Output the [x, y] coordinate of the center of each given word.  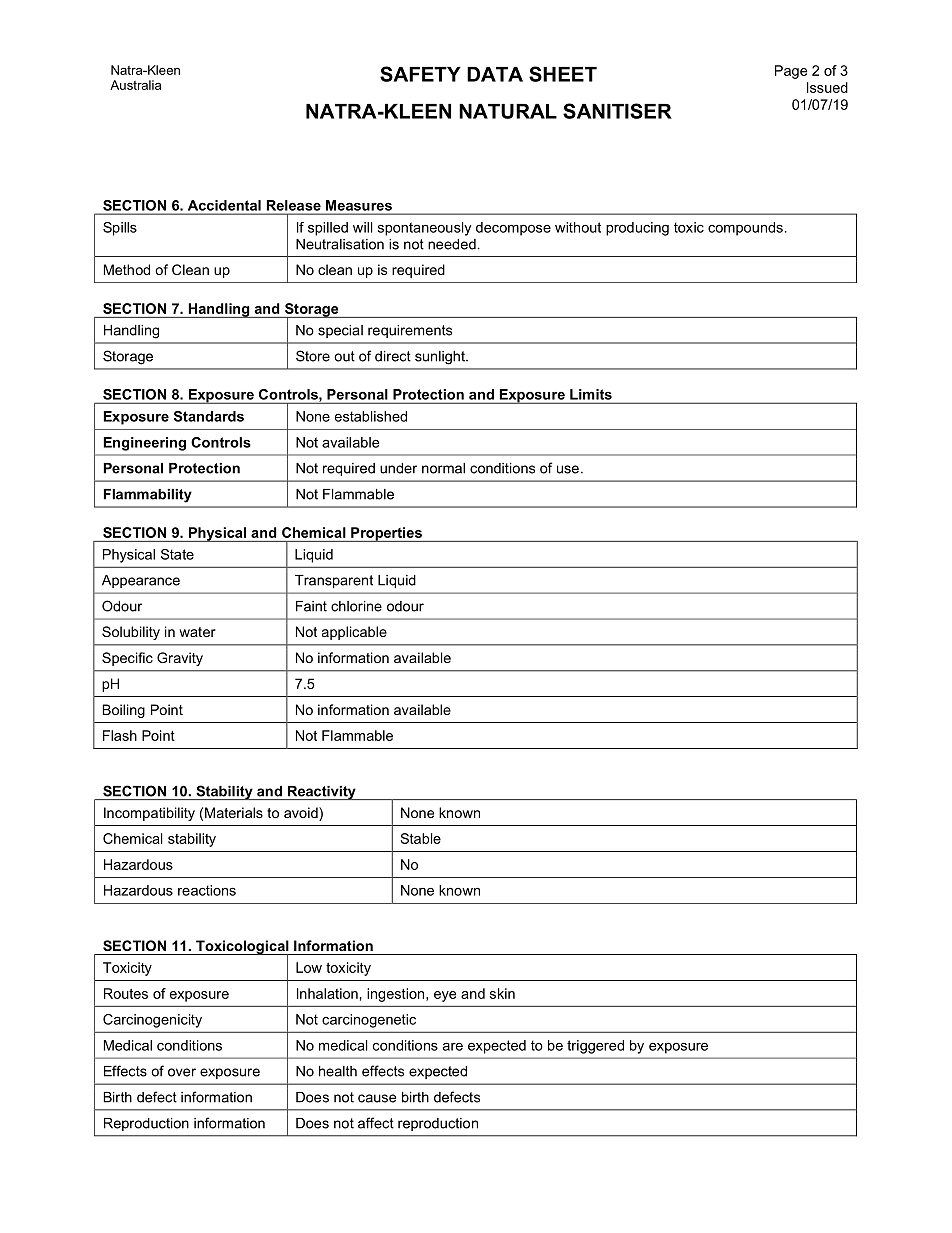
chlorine [356, 606]
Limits [591, 394]
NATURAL [508, 111]
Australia [135, 85]
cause [377, 1098]
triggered [595, 1047]
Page [791, 72]
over [182, 1072]
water [197, 632]
